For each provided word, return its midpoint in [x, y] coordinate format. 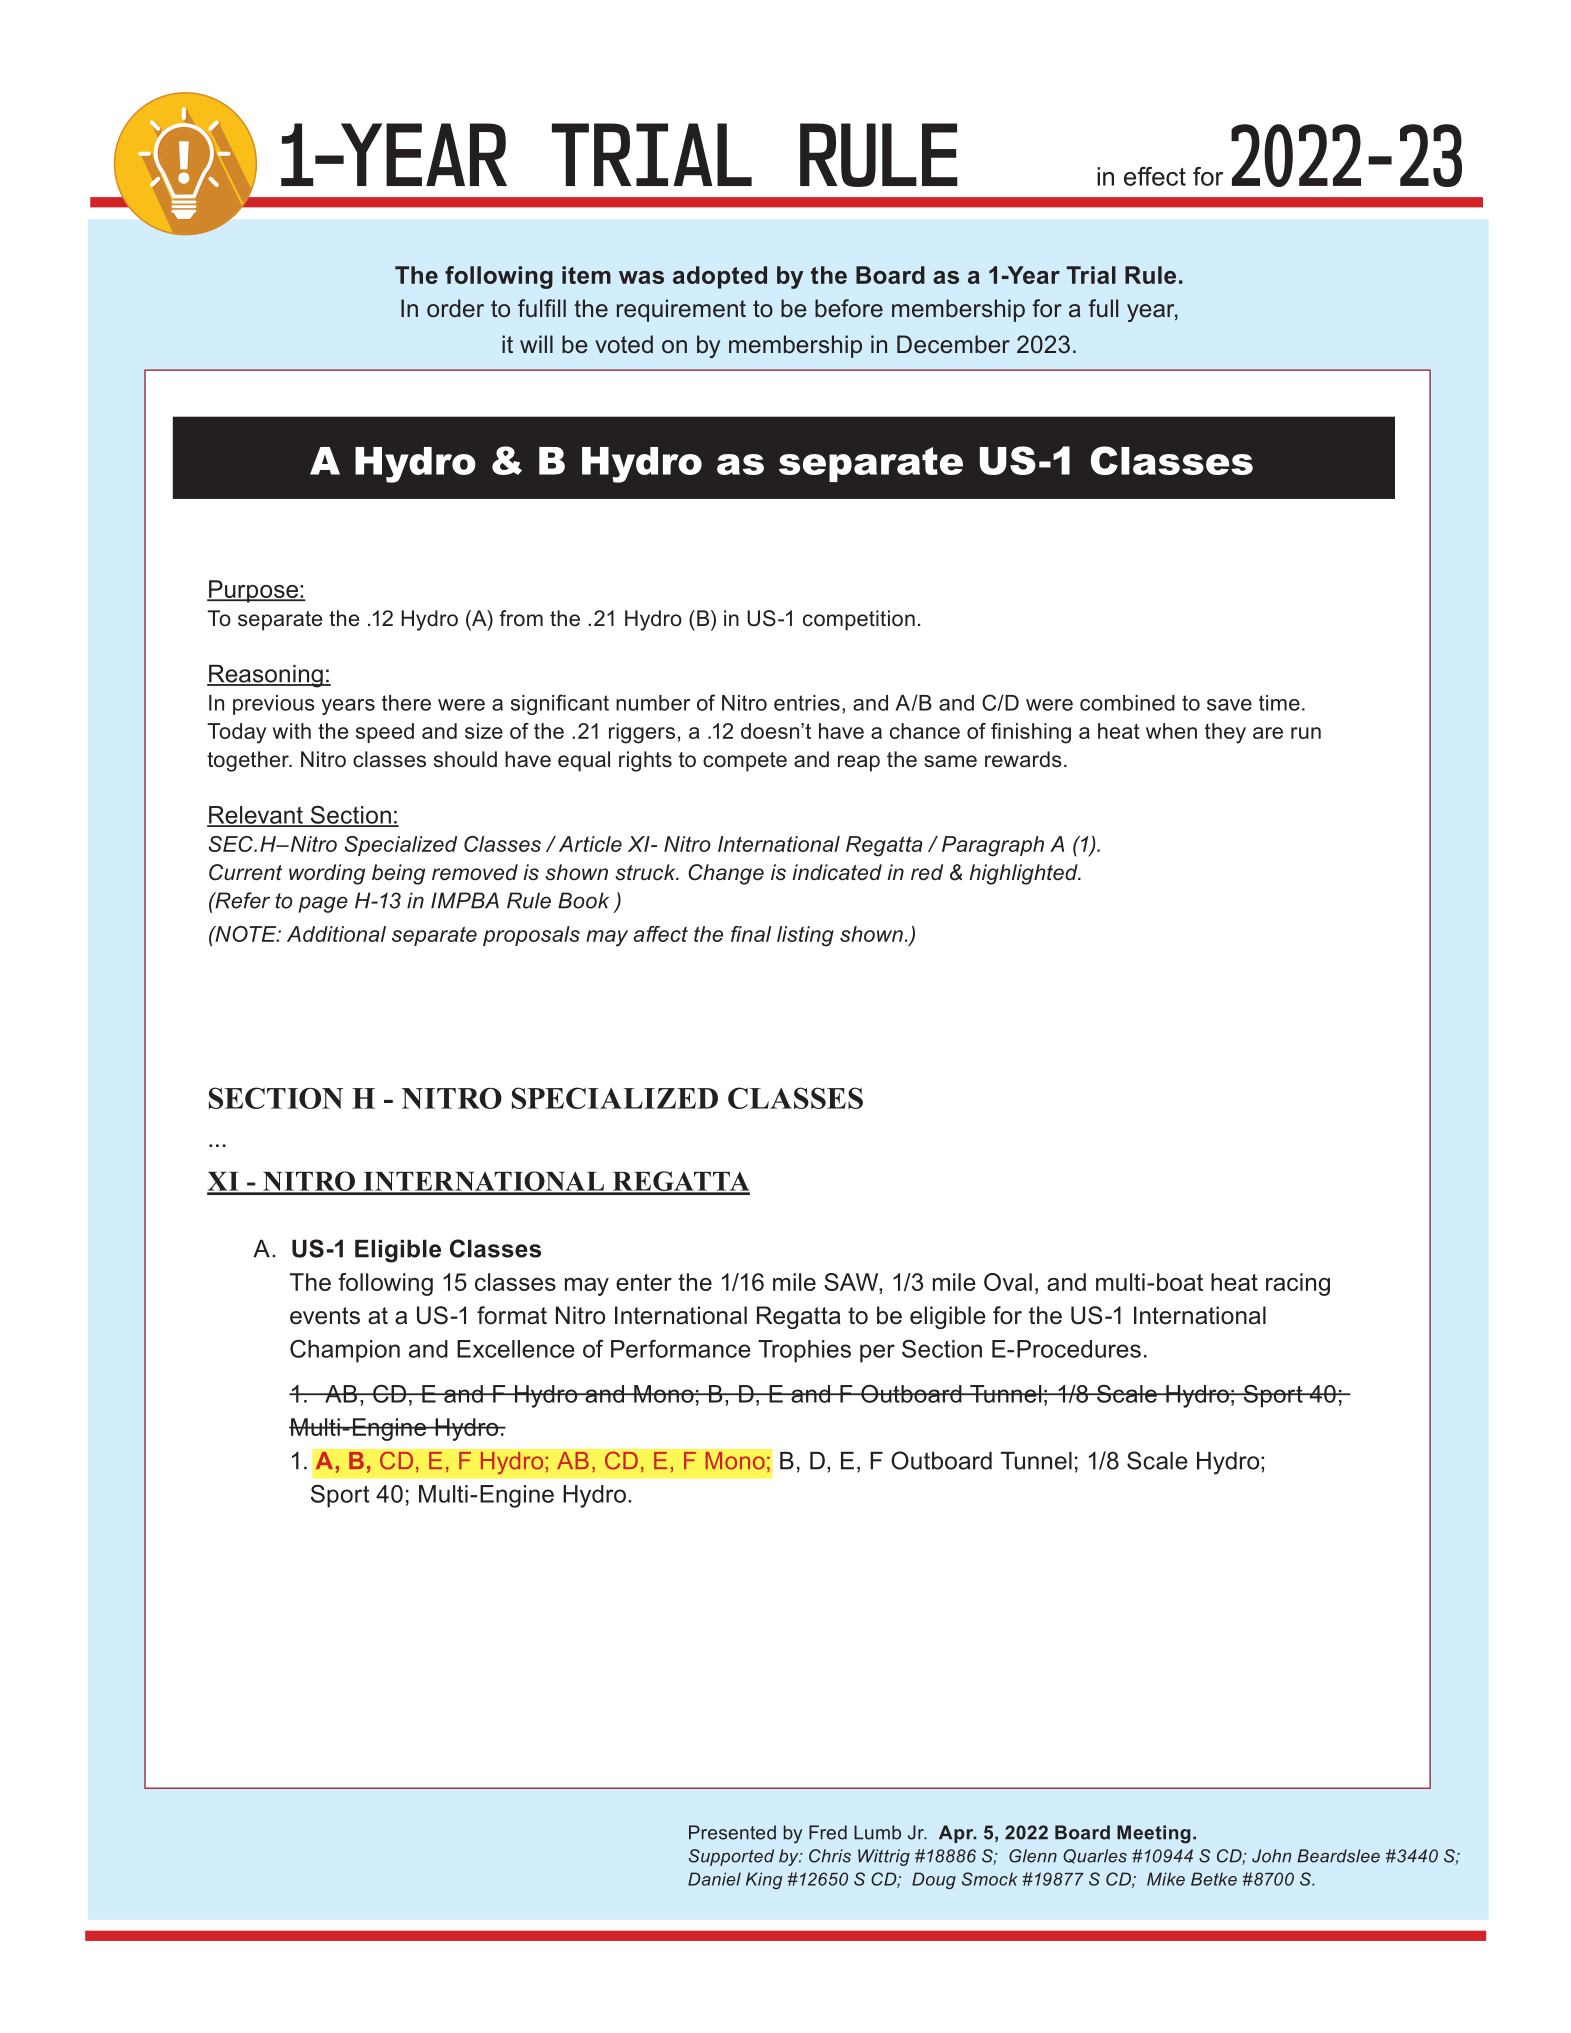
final [751, 934]
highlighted [1025, 874]
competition [859, 620]
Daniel [714, 1879]
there [406, 703]
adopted [720, 277]
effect [1155, 176]
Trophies [804, 1351]
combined [1127, 703]
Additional [336, 934]
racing [1298, 1284]
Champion [345, 1351]
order [455, 308]
